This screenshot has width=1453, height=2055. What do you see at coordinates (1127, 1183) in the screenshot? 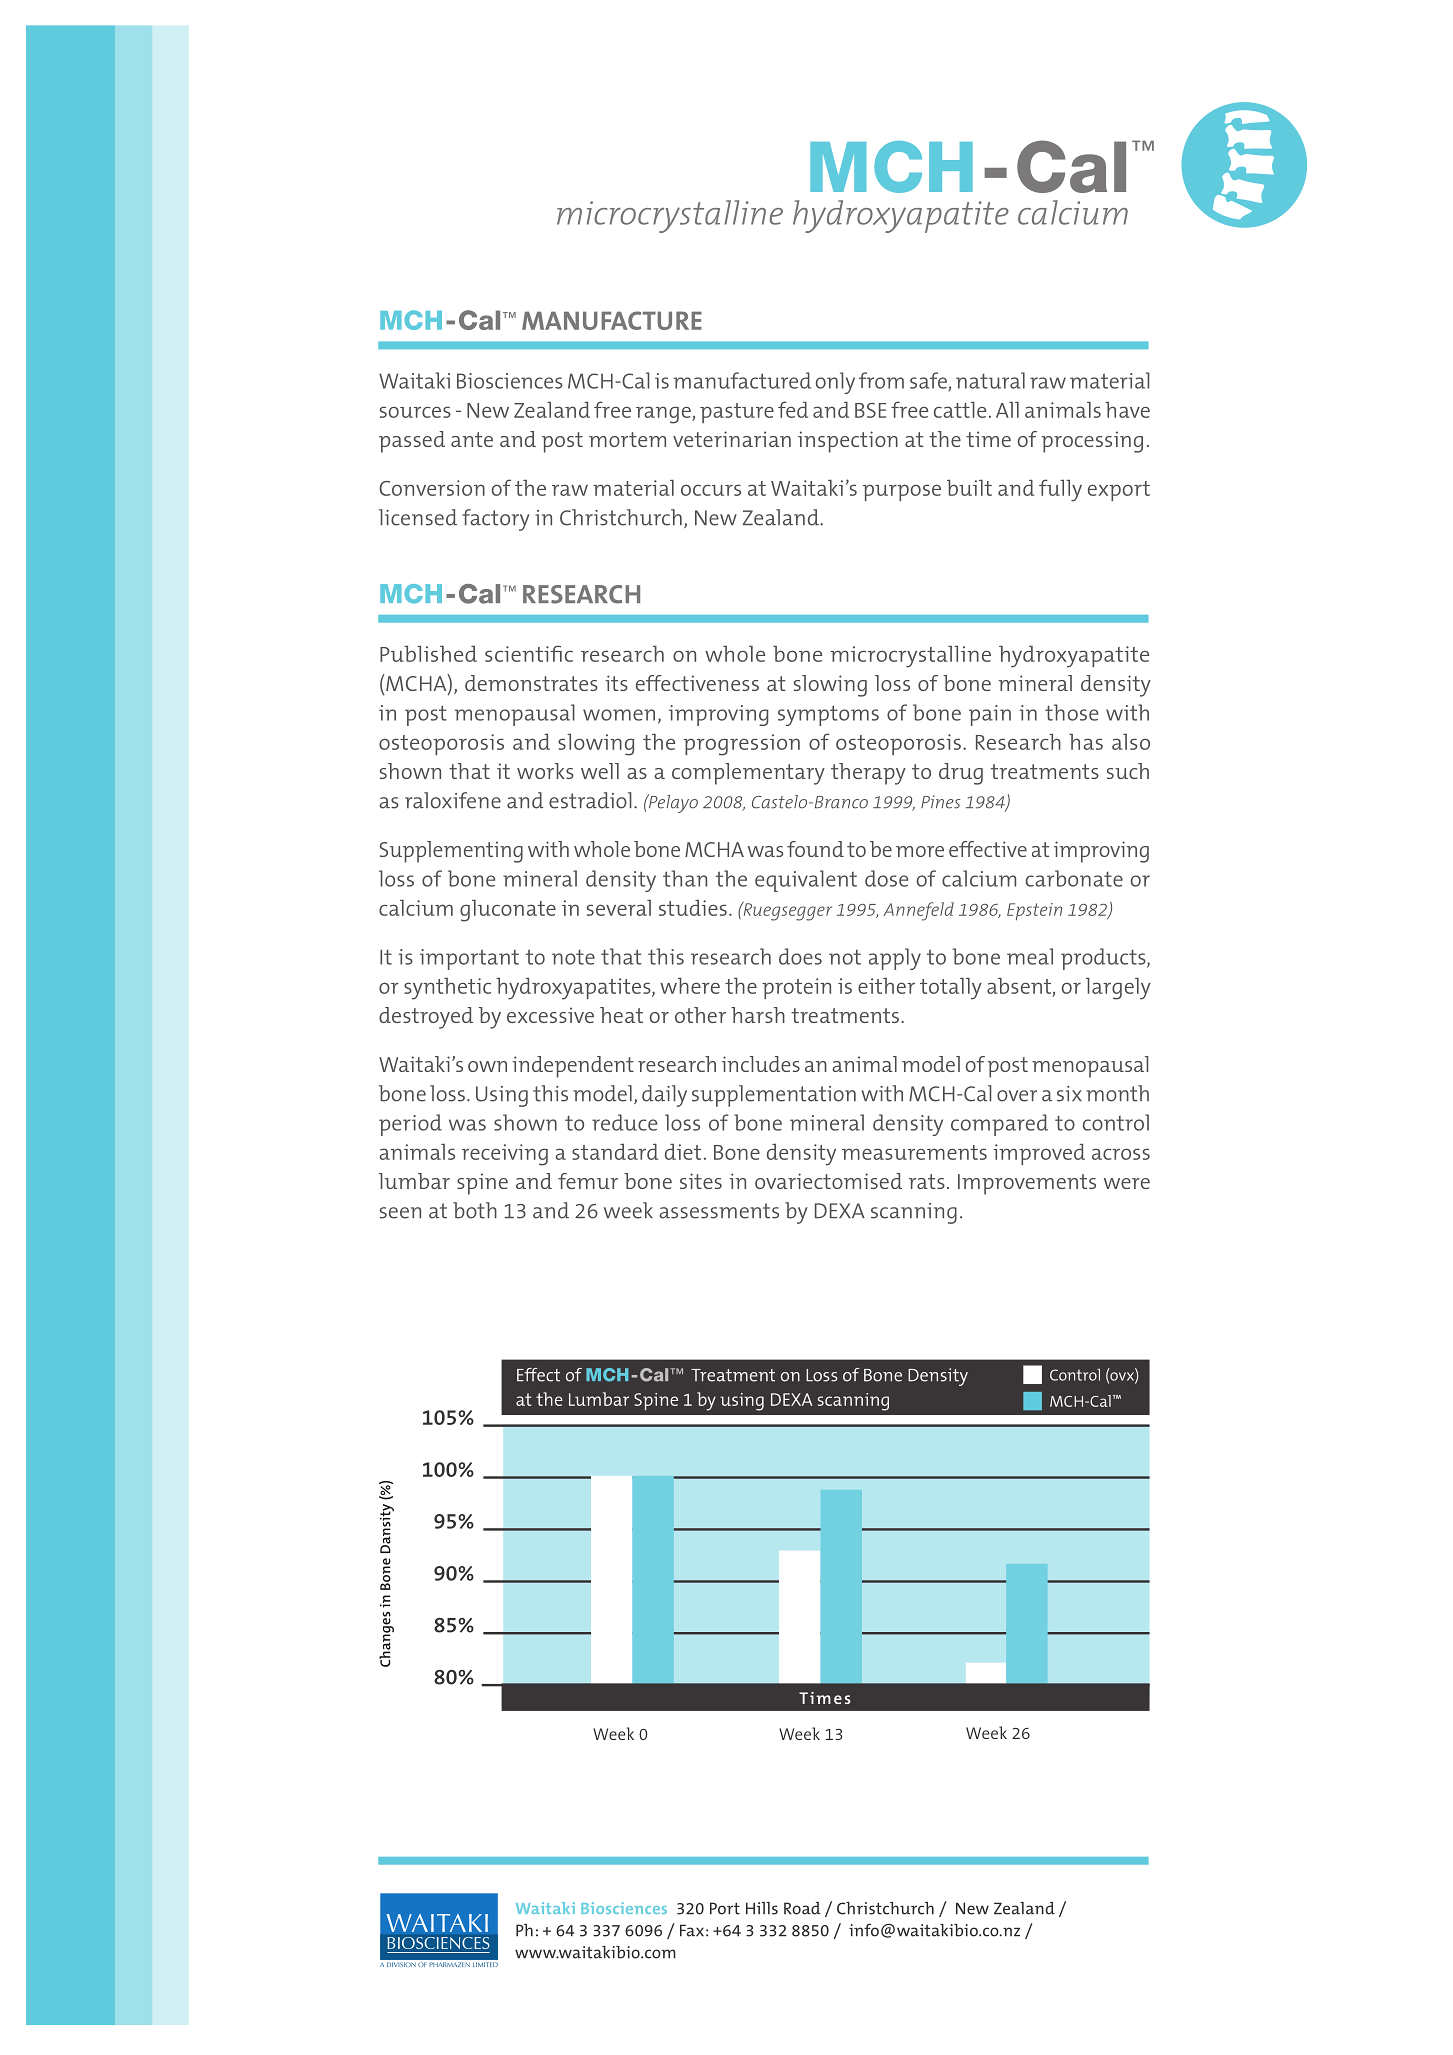
I see `were` at bounding box center [1127, 1183].
